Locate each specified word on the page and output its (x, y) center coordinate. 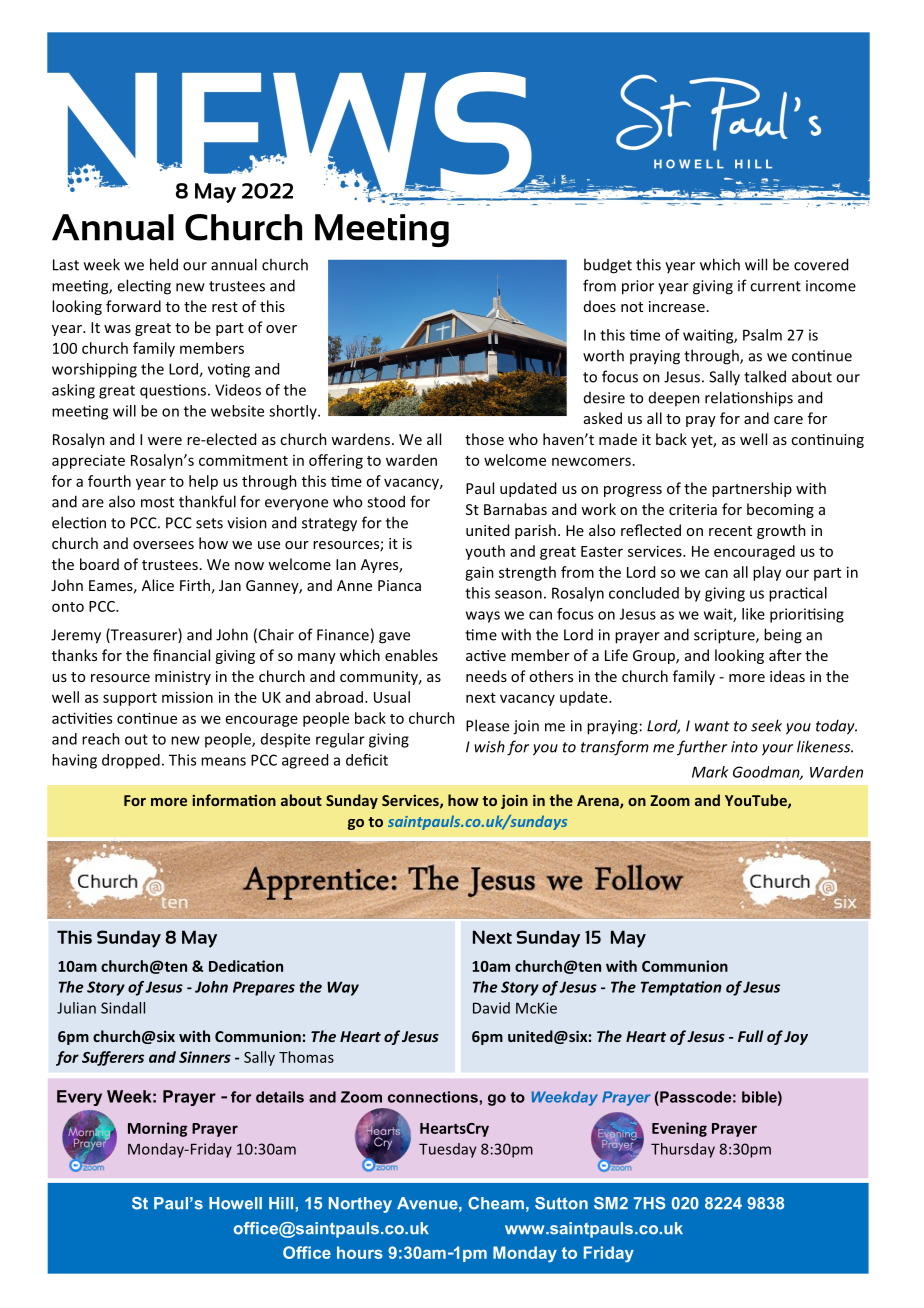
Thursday (683, 1150)
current (775, 286)
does (600, 306)
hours (360, 1252)
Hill (282, 1203)
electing (144, 287)
